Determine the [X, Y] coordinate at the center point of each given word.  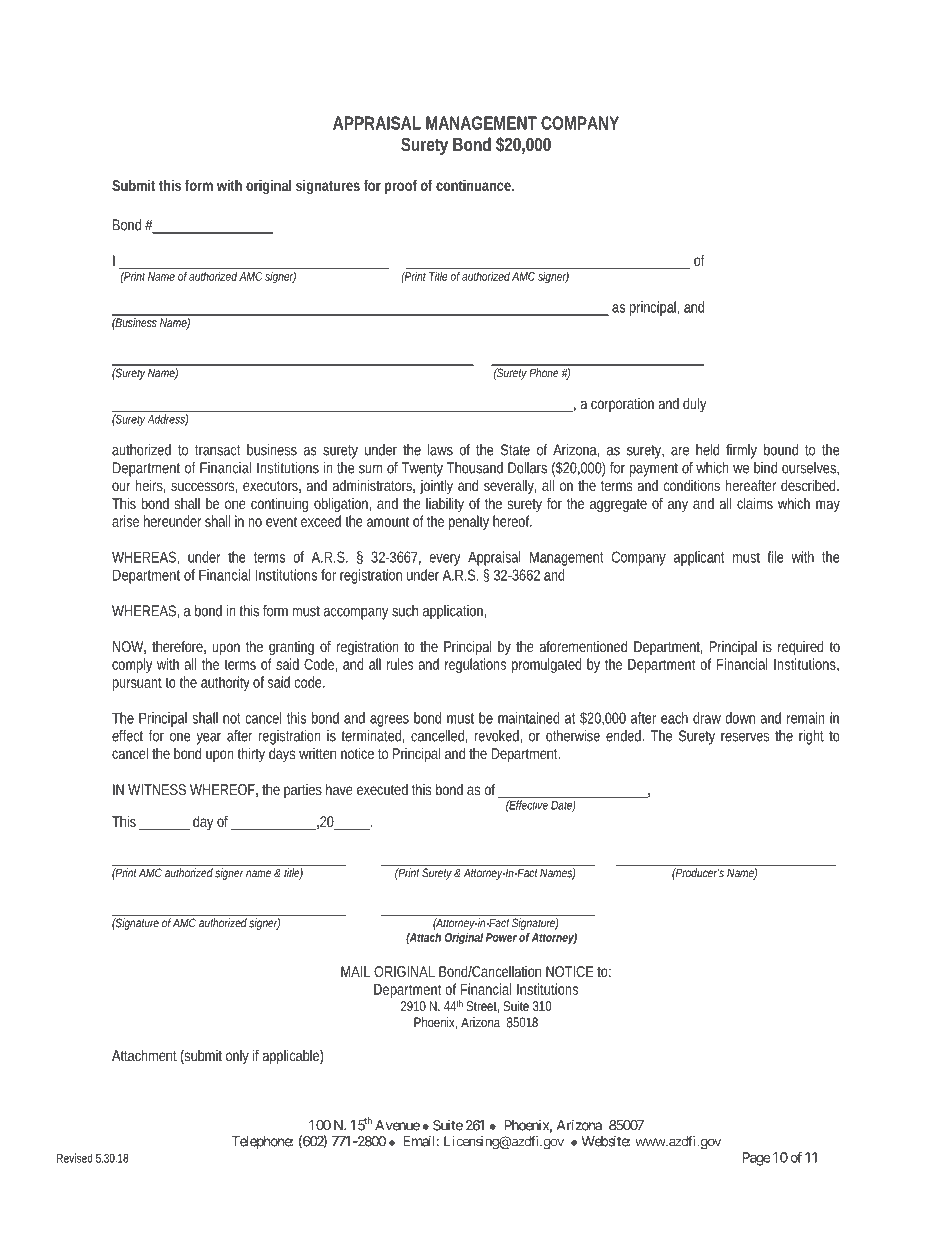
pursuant [137, 684]
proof [401, 187]
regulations [475, 665]
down [740, 718]
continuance [473, 185]
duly [694, 404]
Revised [75, 1158]
